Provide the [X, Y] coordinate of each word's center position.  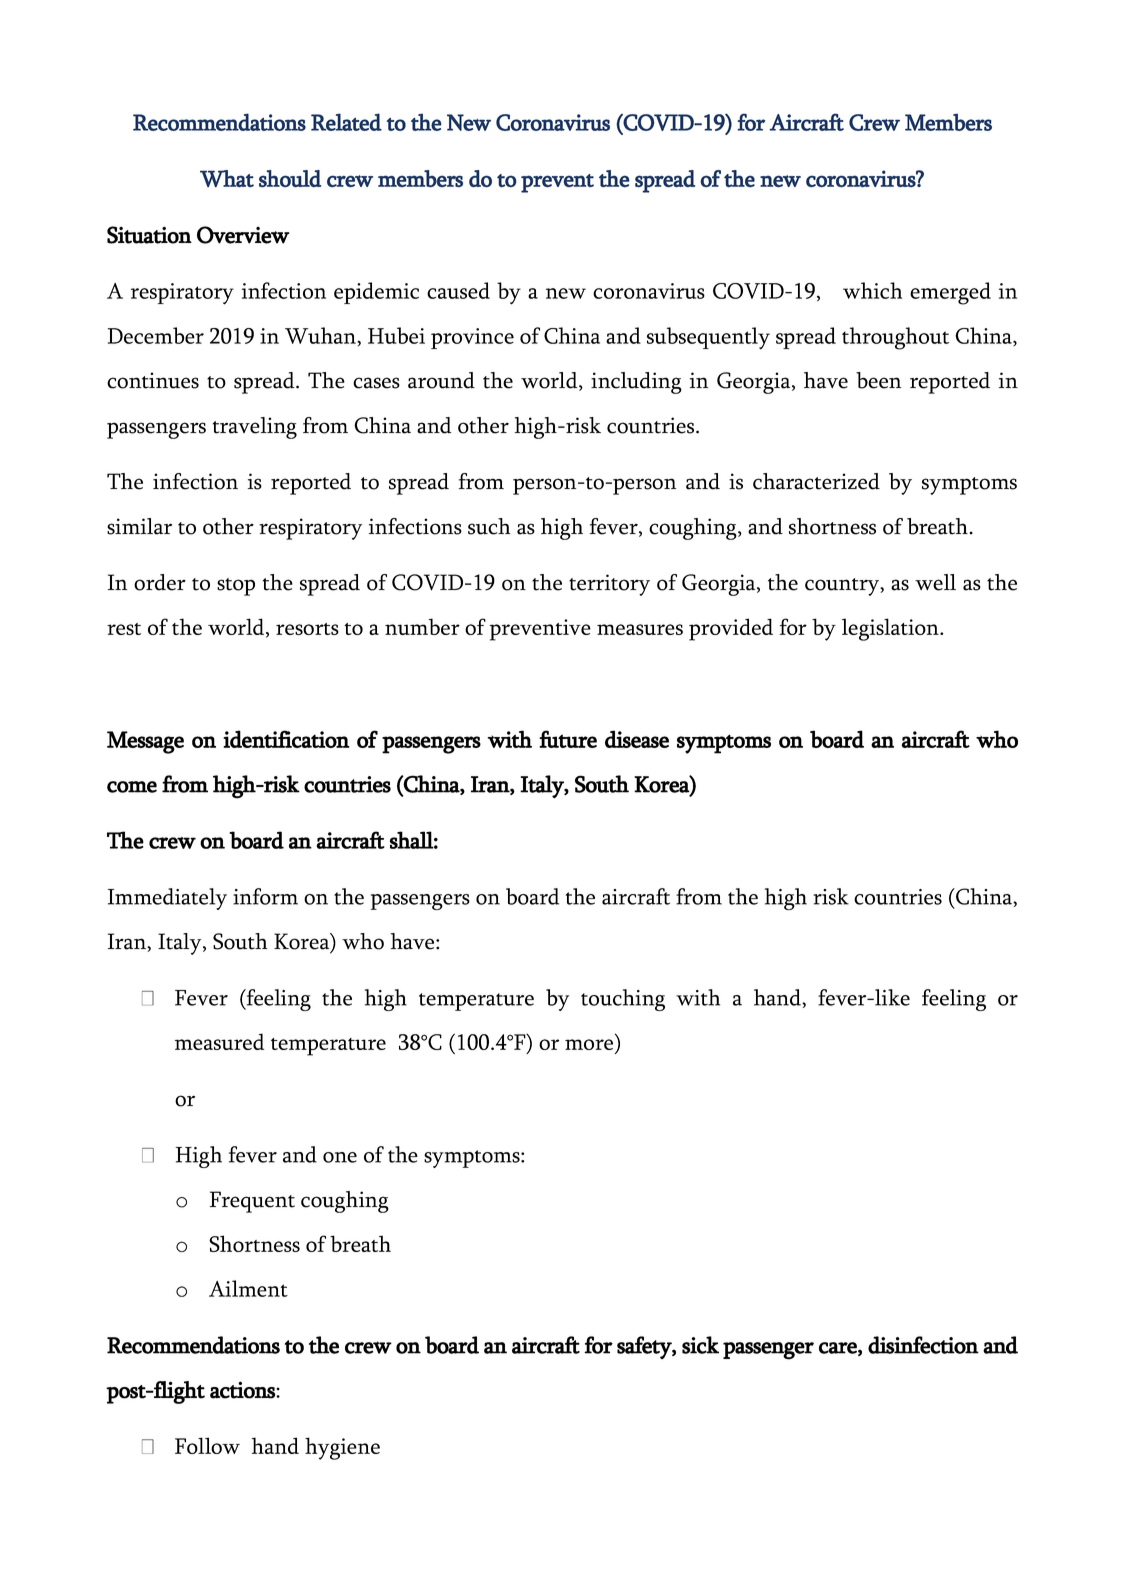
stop [236, 587]
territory [609, 585]
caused [458, 290]
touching [623, 1000]
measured [219, 1041]
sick [700, 1345]
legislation [891, 629]
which [872, 290]
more [590, 1046]
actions [243, 1390]
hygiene [342, 1448]
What [227, 179]
